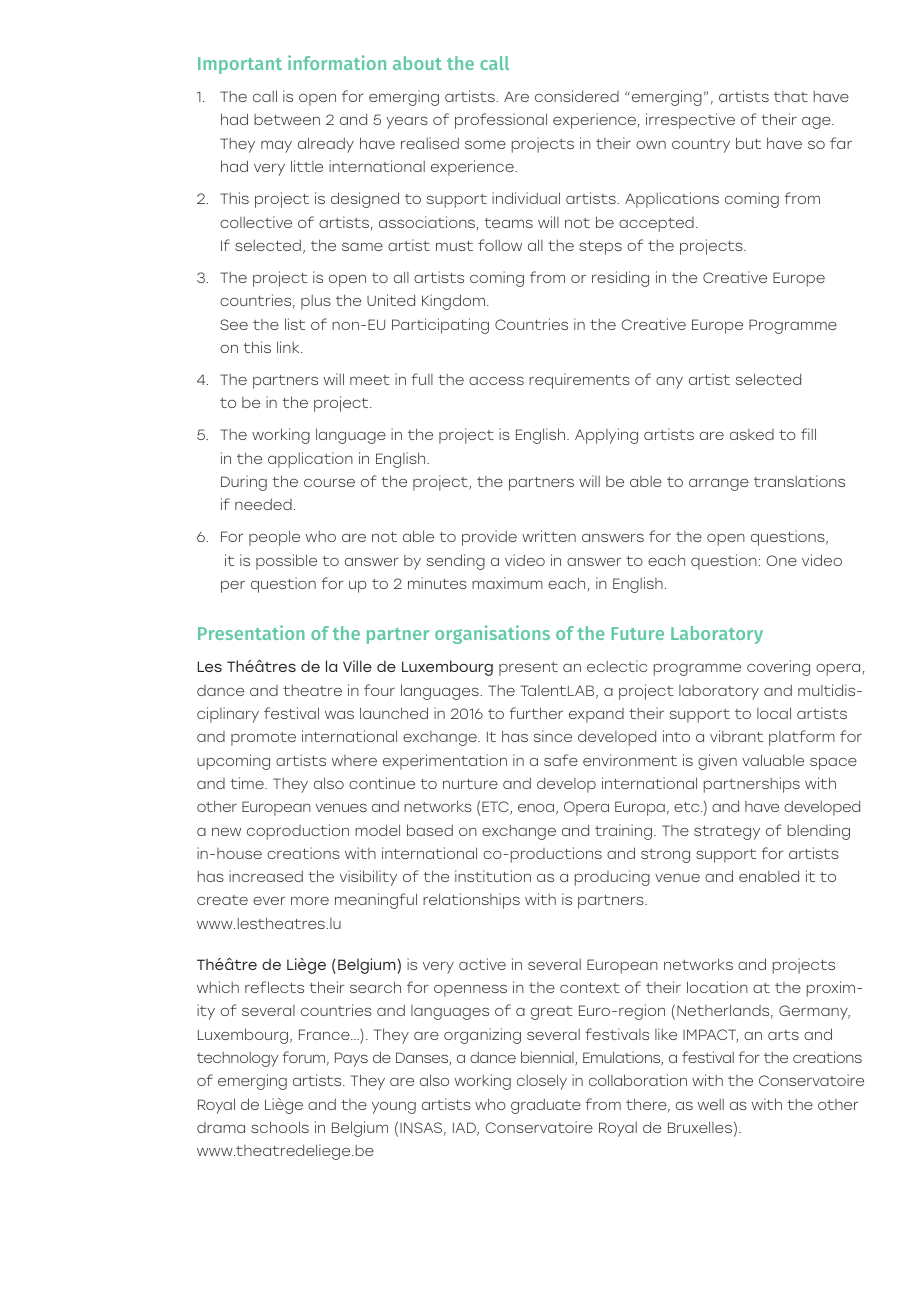  Describe the element at coordinates (287, 119) in the screenshot. I see `between` at that location.
